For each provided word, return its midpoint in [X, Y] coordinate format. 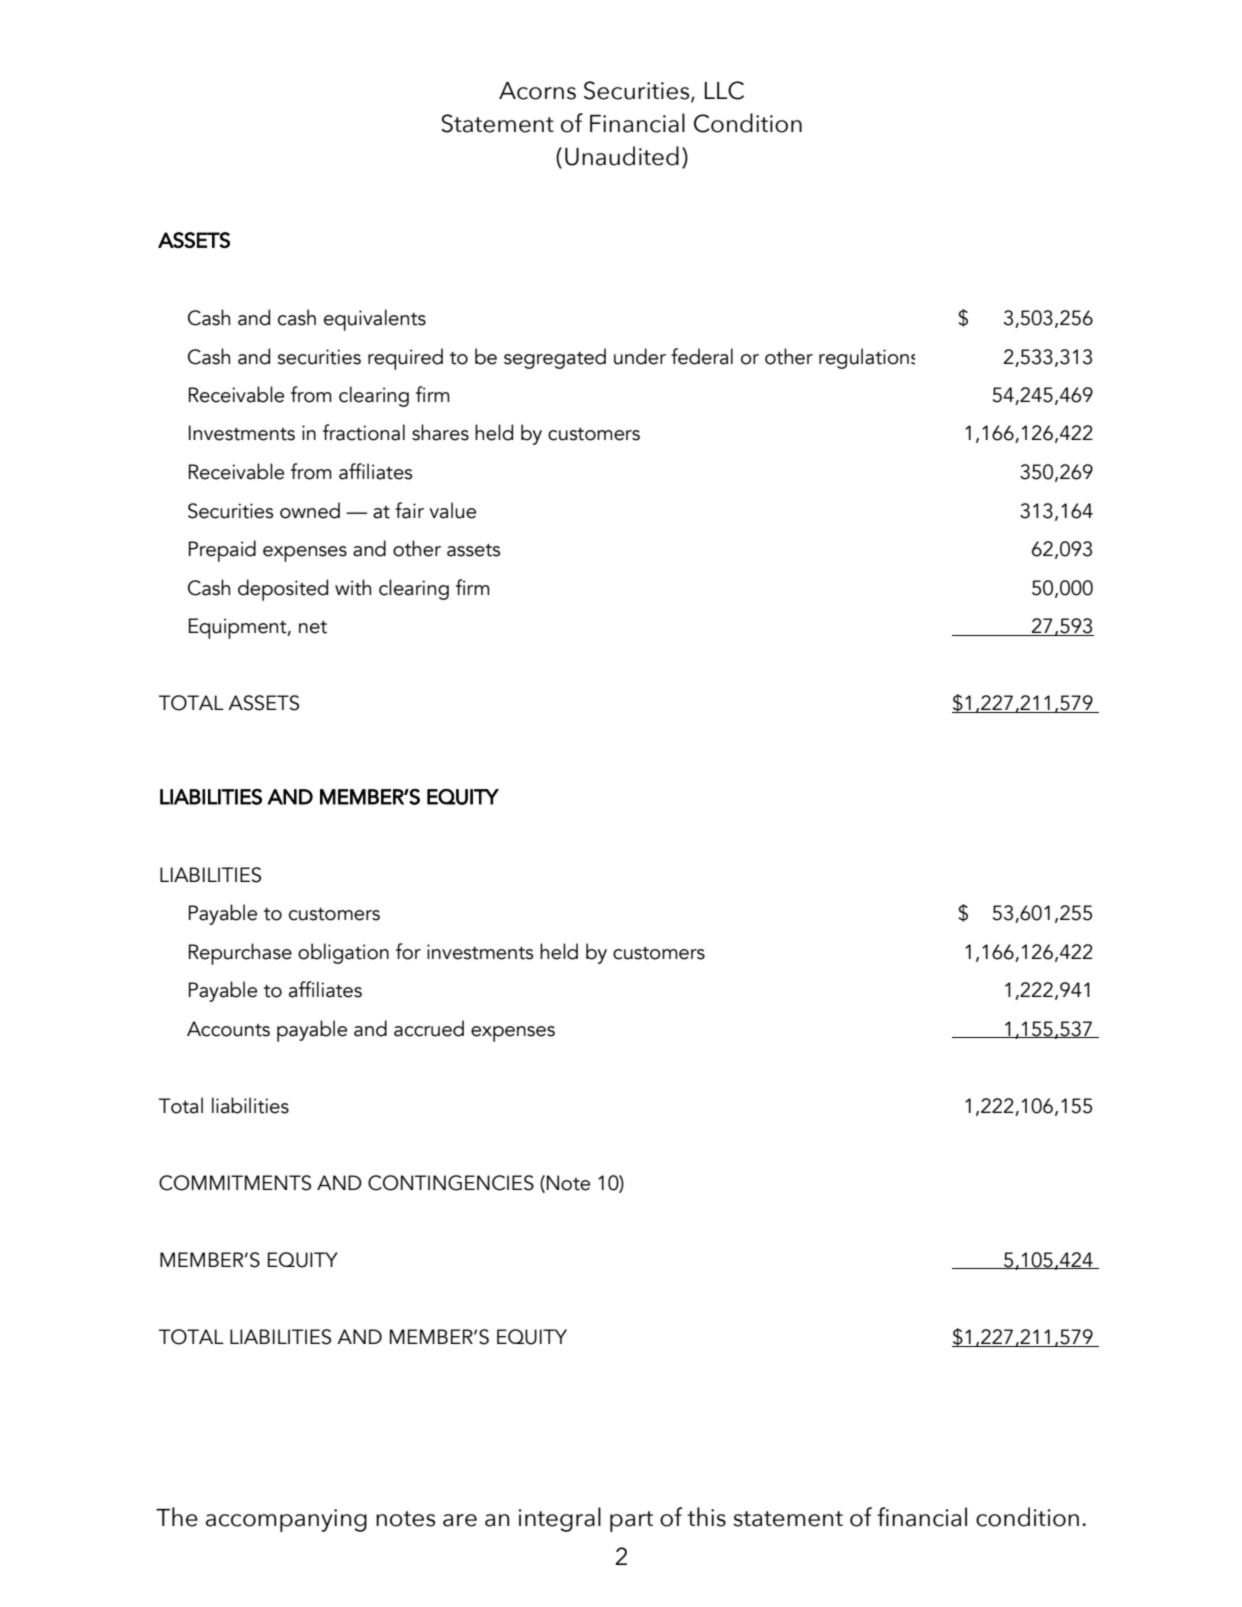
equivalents [375, 320]
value [452, 510]
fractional [364, 432]
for [408, 951]
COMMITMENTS [235, 1183]
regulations [867, 358]
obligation [343, 953]
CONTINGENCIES [451, 1183]
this [706, 1517]
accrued [429, 1028]
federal [702, 356]
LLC [724, 90]
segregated [555, 358]
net [313, 627]
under [640, 356]
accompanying [286, 1520]
